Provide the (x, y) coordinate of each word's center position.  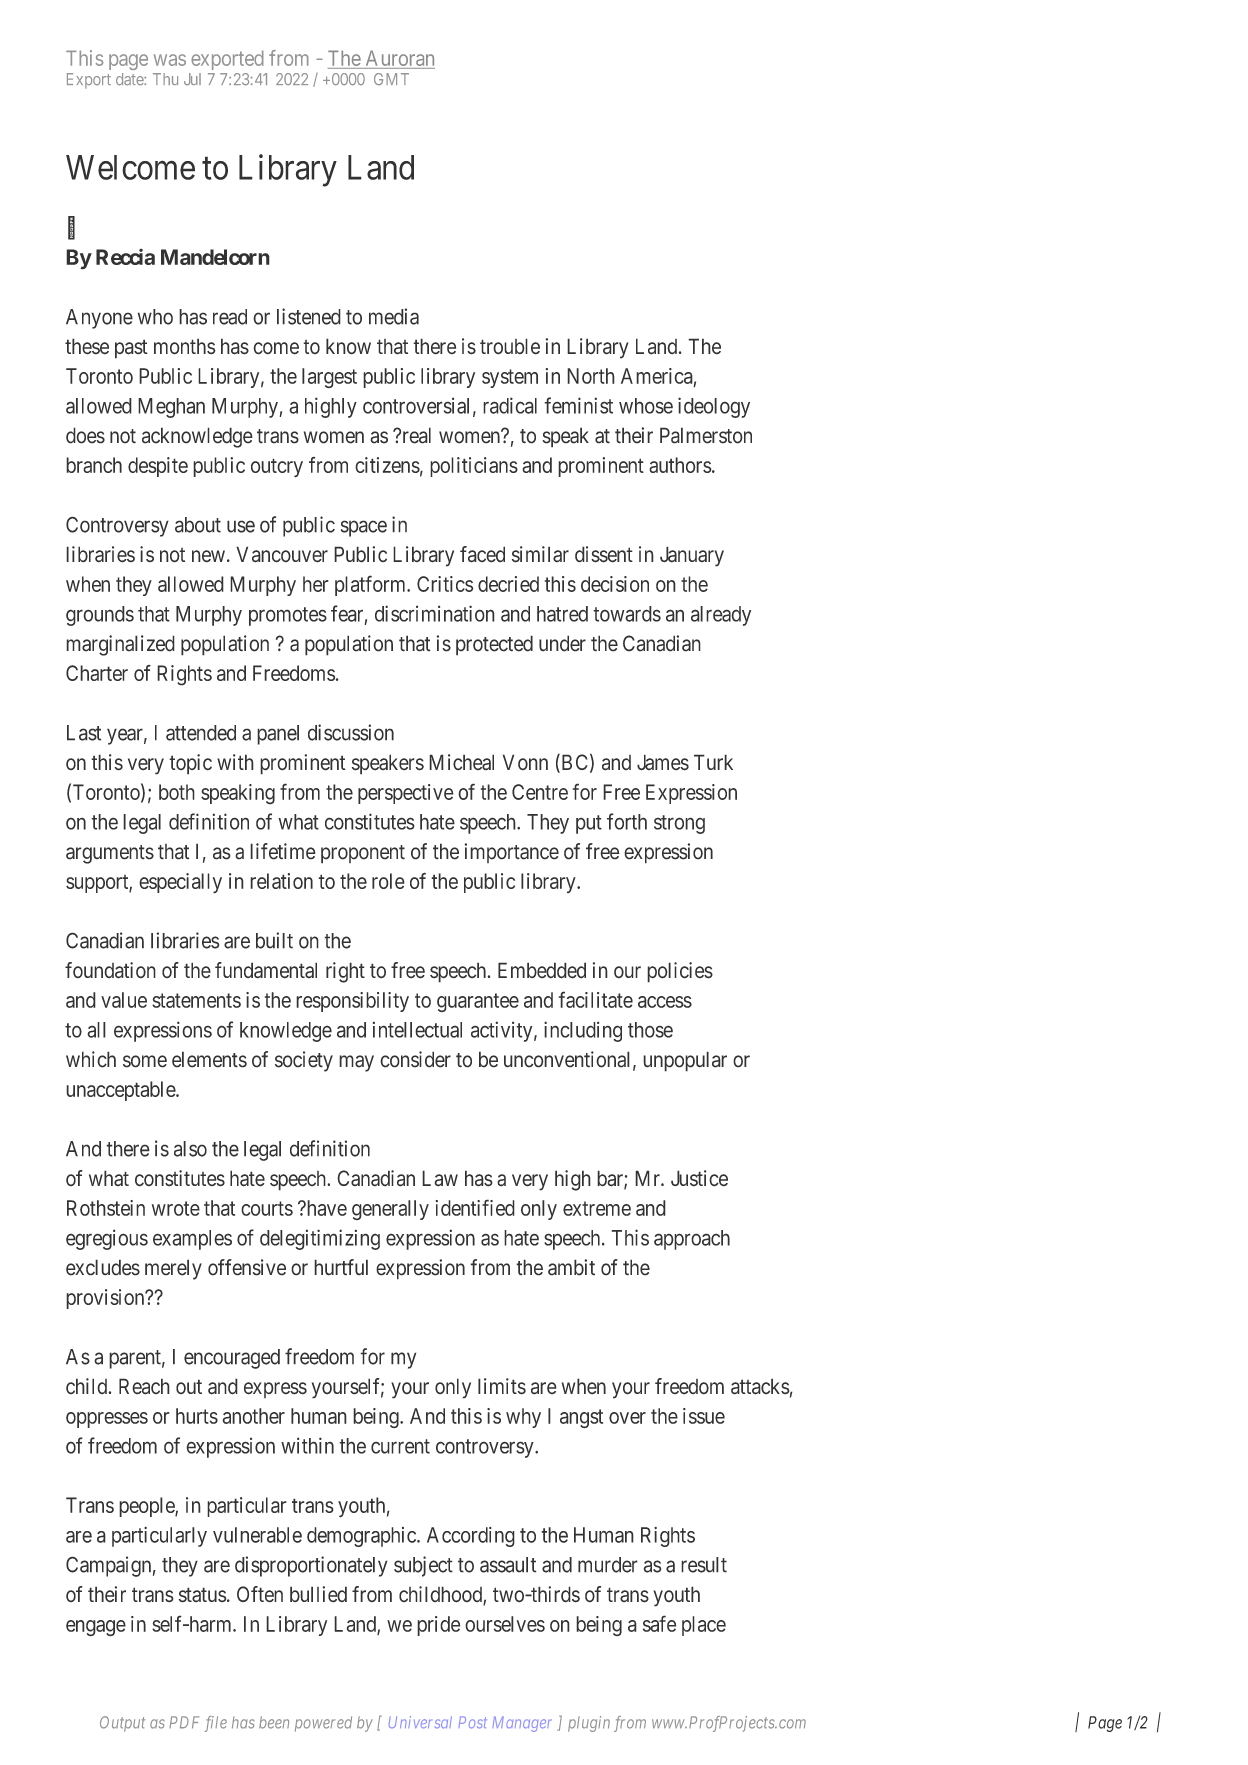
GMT (391, 79)
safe (659, 1623)
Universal (420, 1722)
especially (180, 883)
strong (679, 824)
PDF (184, 1722)
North (591, 376)
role (388, 881)
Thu (165, 79)
